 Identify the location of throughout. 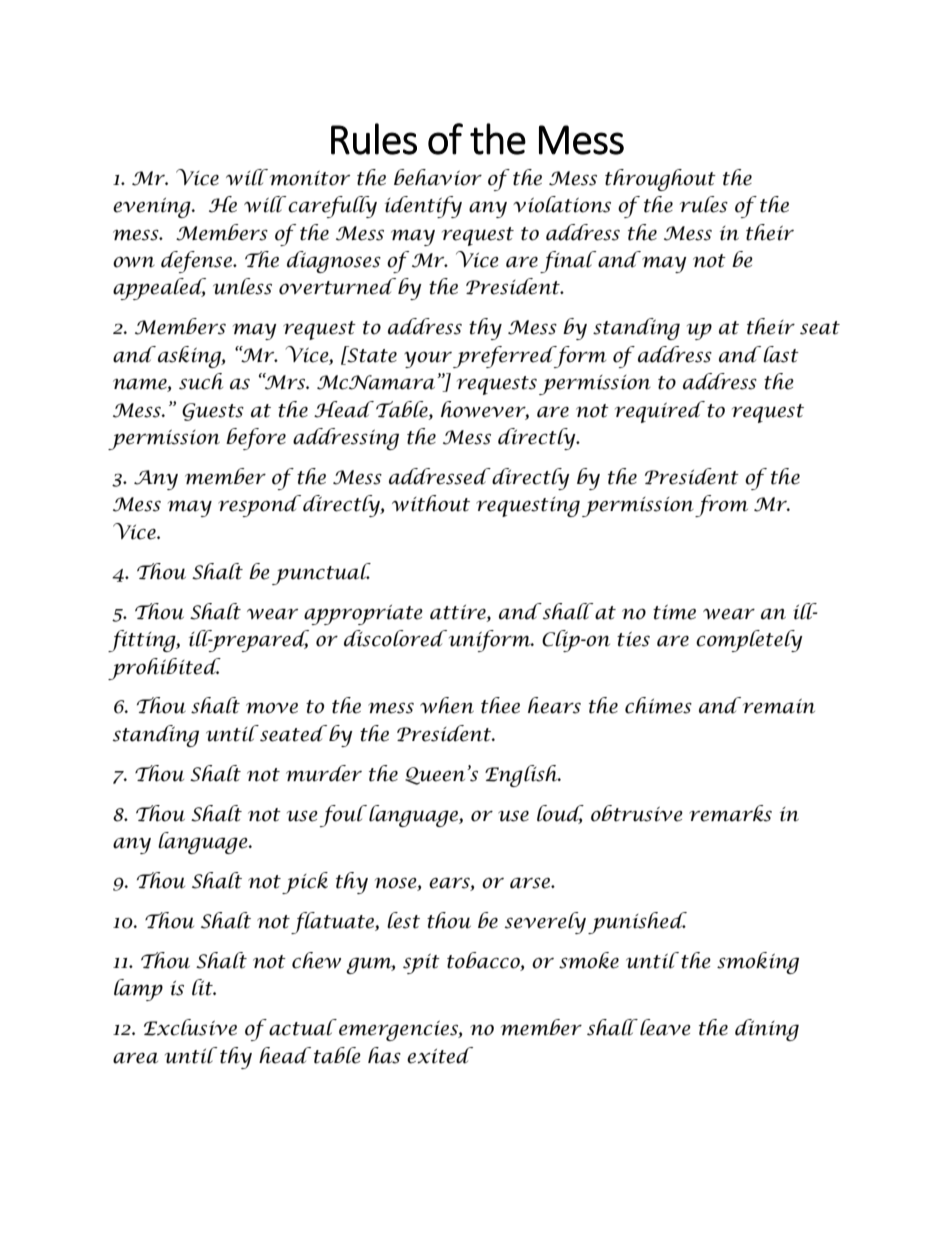
(660, 180).
